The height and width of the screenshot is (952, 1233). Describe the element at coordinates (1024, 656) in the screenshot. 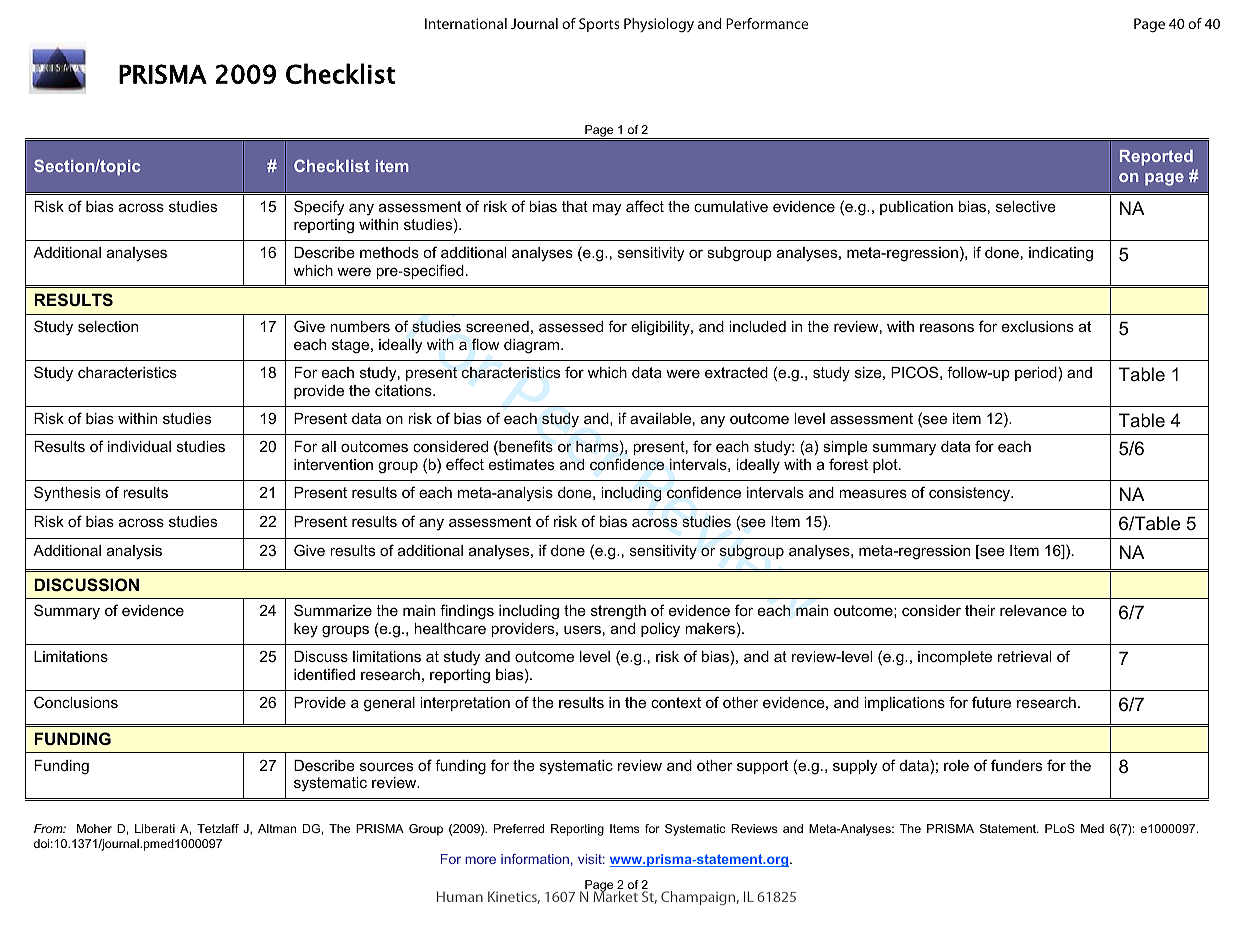

I see `retrieval` at that location.
